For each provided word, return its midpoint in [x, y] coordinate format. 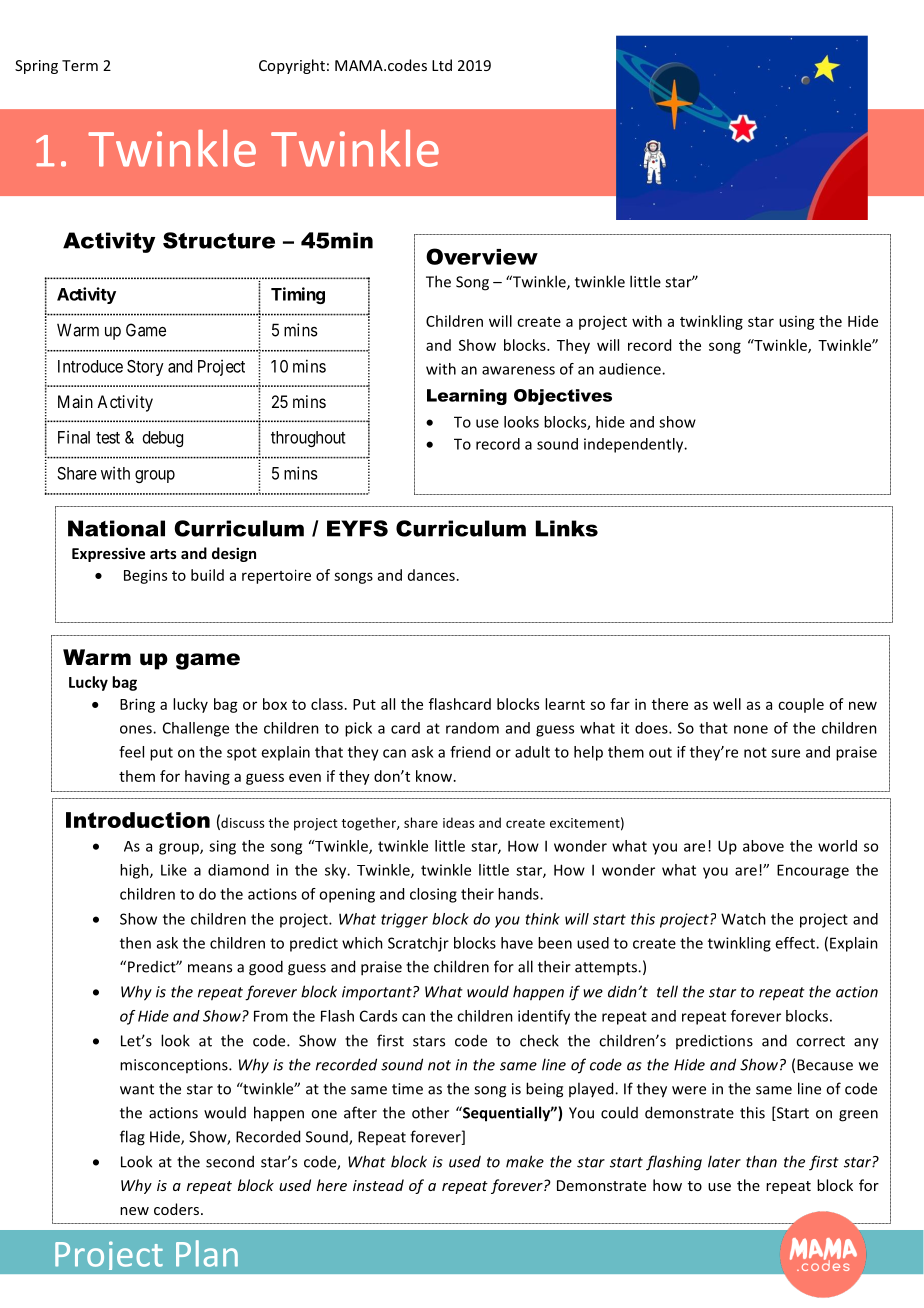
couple [801, 705]
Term [80, 65]
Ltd [442, 65]
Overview [482, 256]
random [472, 728]
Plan [207, 1253]
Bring [137, 705]
